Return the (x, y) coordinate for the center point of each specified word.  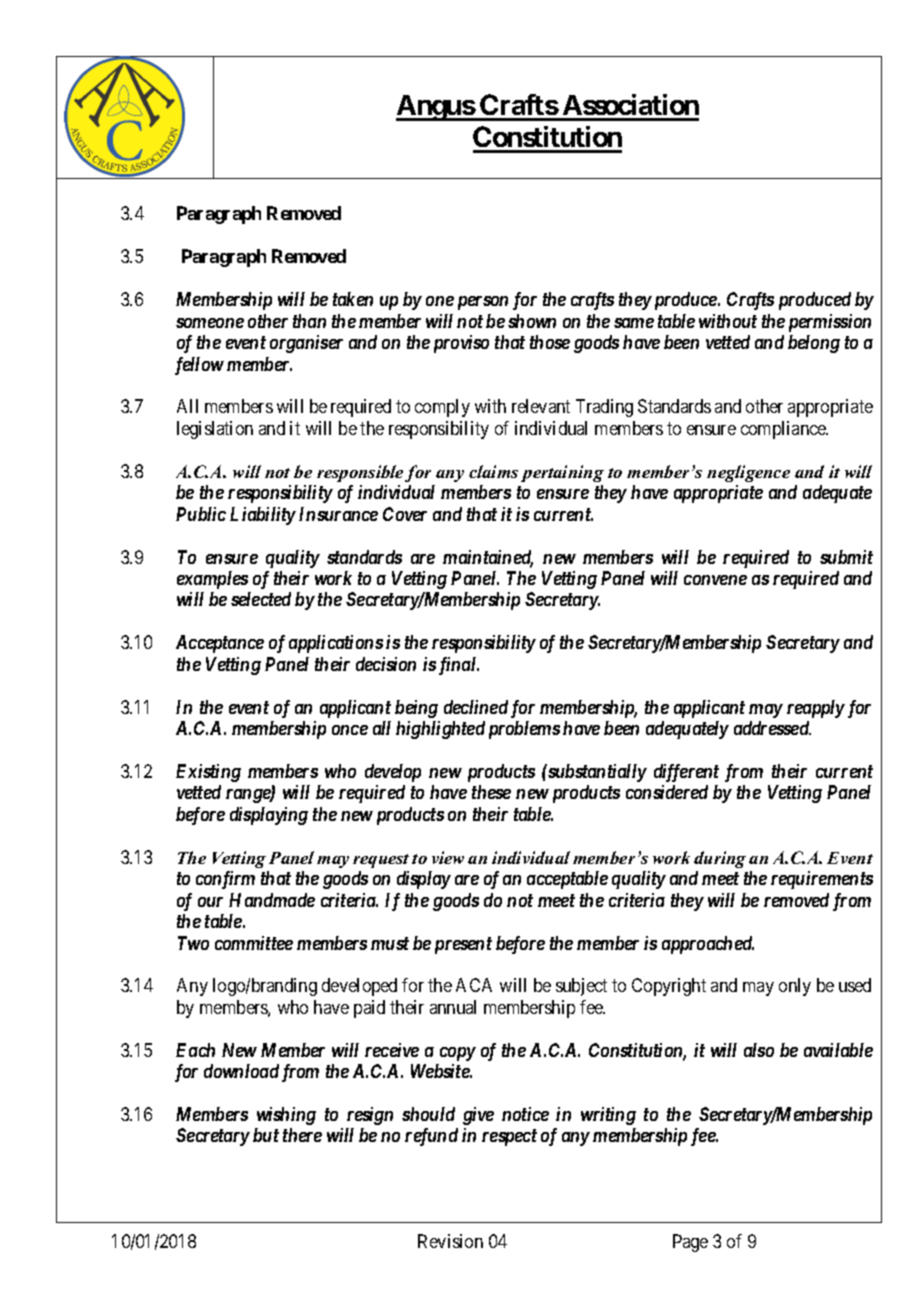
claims (493, 471)
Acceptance (220, 644)
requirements (822, 880)
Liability (263, 516)
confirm (225, 880)
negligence (748, 473)
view (448, 857)
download (241, 1071)
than (309, 321)
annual (453, 1007)
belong (814, 344)
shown (532, 321)
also (759, 1050)
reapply (816, 709)
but (266, 1135)
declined (476, 707)
